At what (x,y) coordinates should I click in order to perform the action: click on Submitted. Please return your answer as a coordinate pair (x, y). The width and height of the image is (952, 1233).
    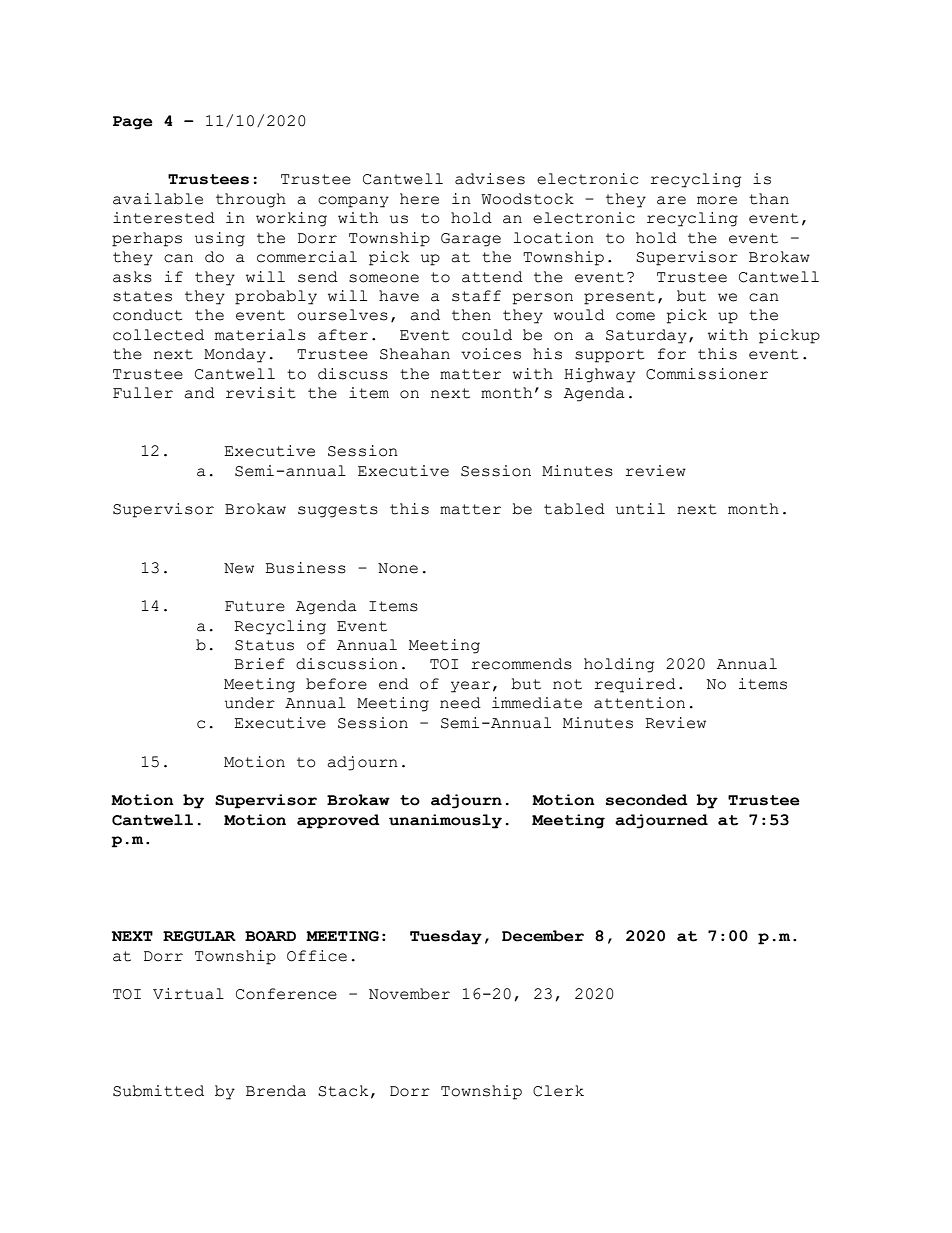
    Looking at the image, I should click on (158, 1091).
